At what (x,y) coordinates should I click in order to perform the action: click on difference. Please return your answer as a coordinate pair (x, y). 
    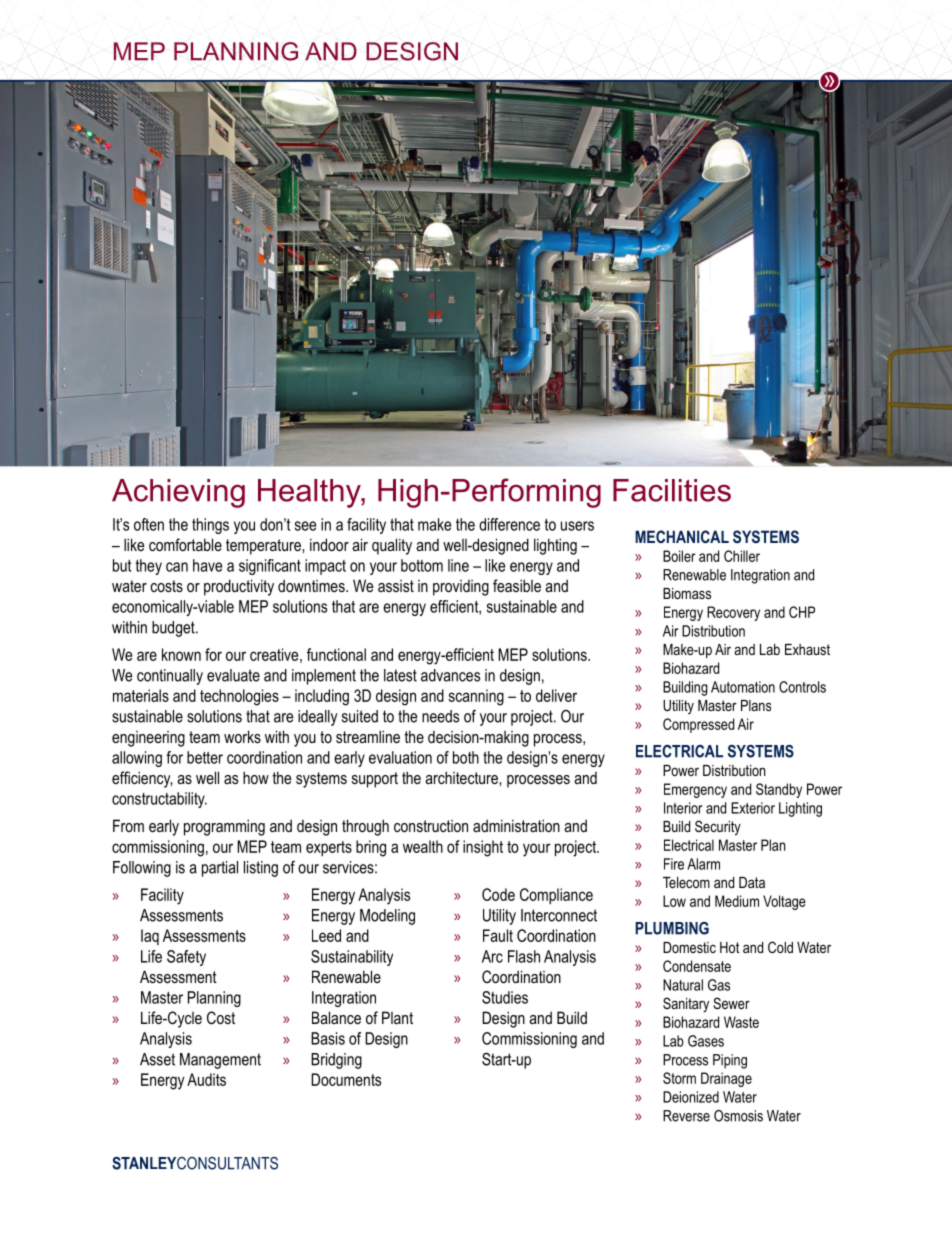
    Looking at the image, I should click on (509, 524).
